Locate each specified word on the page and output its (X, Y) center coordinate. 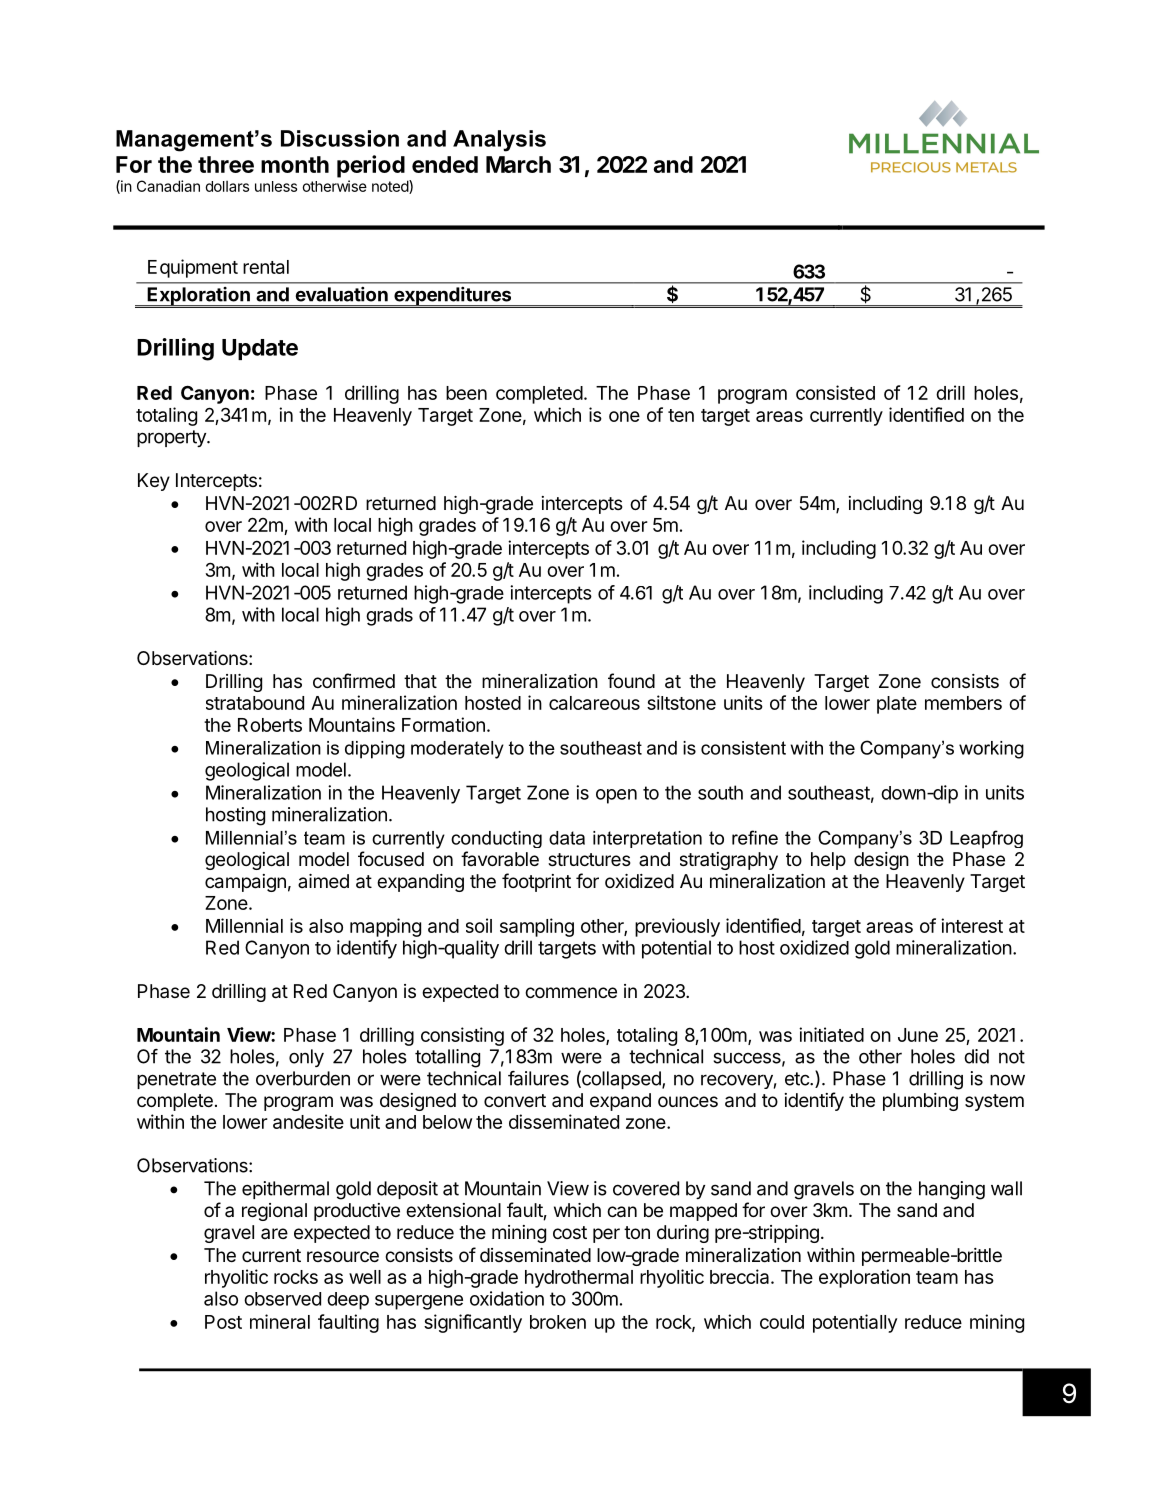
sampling (537, 927)
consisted (835, 392)
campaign (245, 883)
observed (282, 1299)
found (631, 680)
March (518, 164)
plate (897, 705)
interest (972, 925)
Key (154, 482)
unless (276, 186)
